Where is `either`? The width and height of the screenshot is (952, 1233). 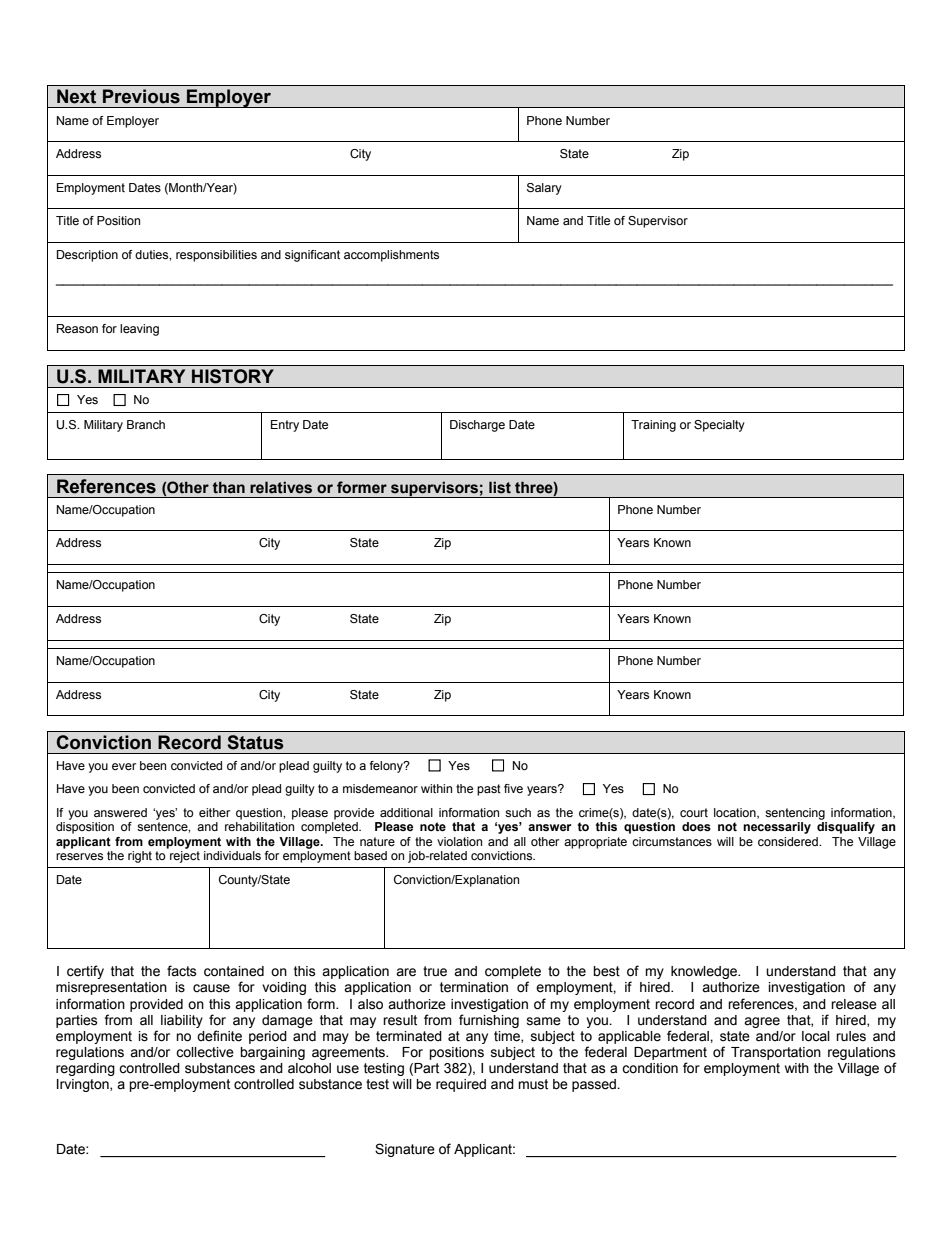
either is located at coordinates (214, 812).
